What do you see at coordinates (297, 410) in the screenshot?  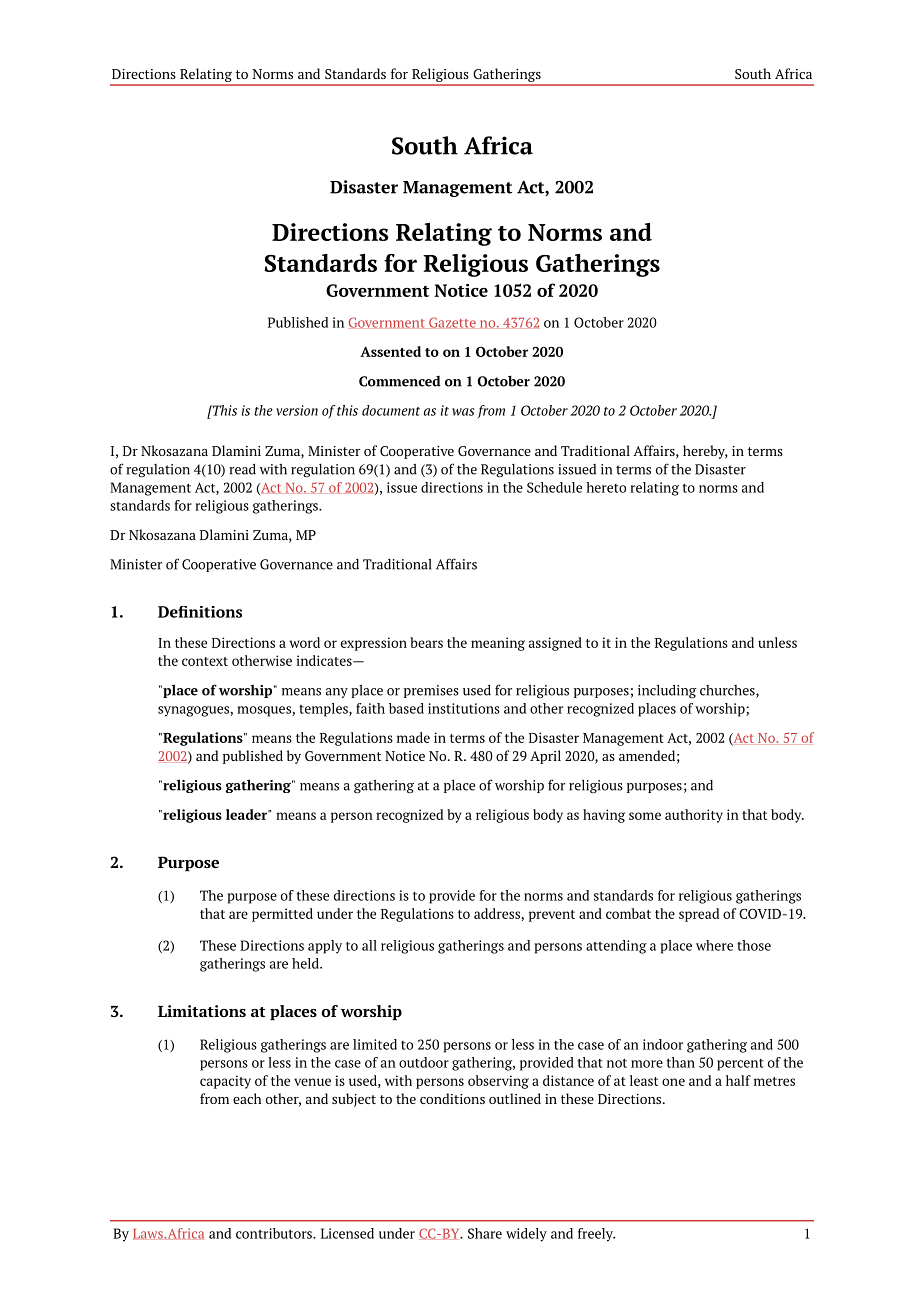 I see `version` at bounding box center [297, 410].
